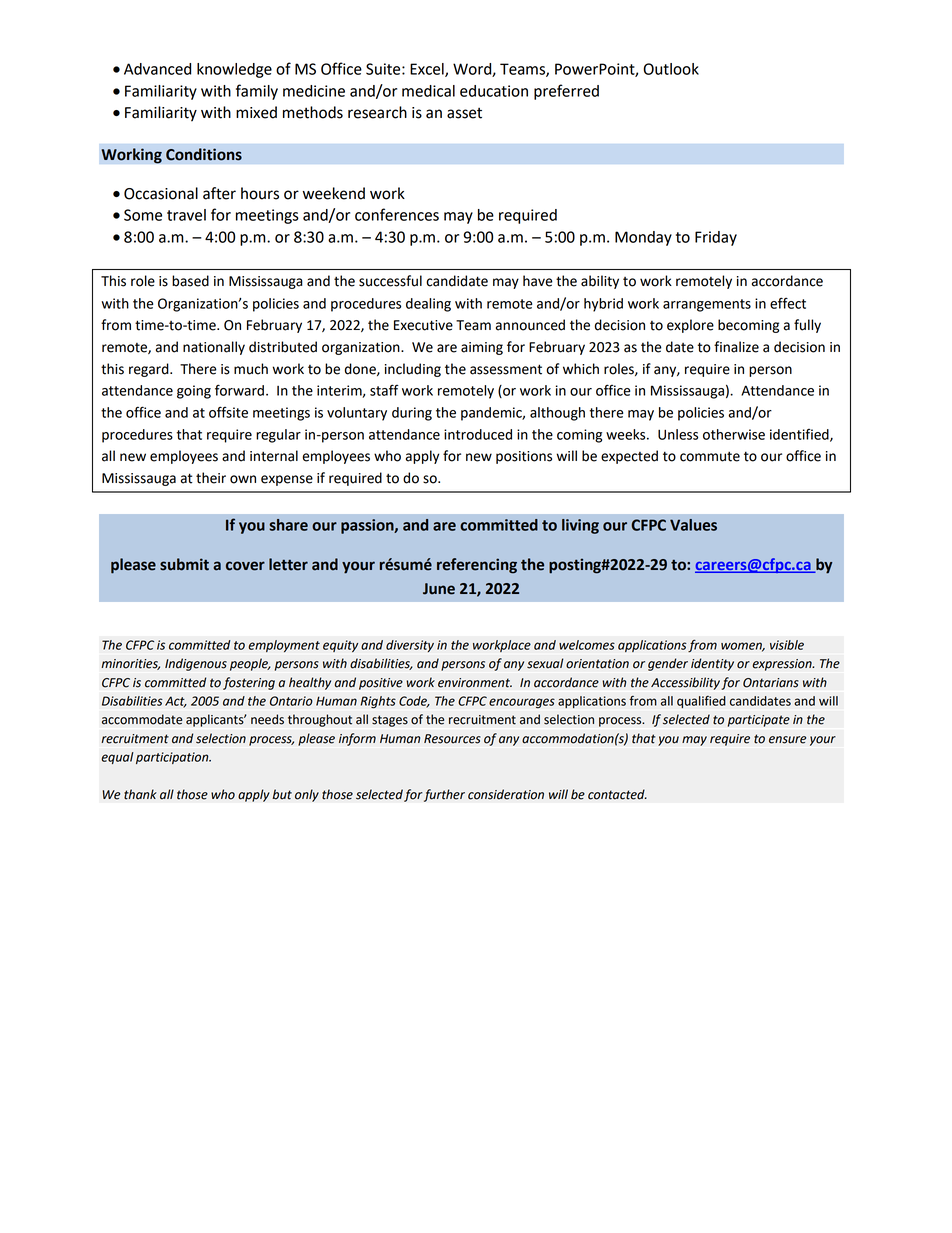 This image has width=952, height=1233. What do you see at coordinates (184, 564) in the image?
I see `submit` at bounding box center [184, 564].
